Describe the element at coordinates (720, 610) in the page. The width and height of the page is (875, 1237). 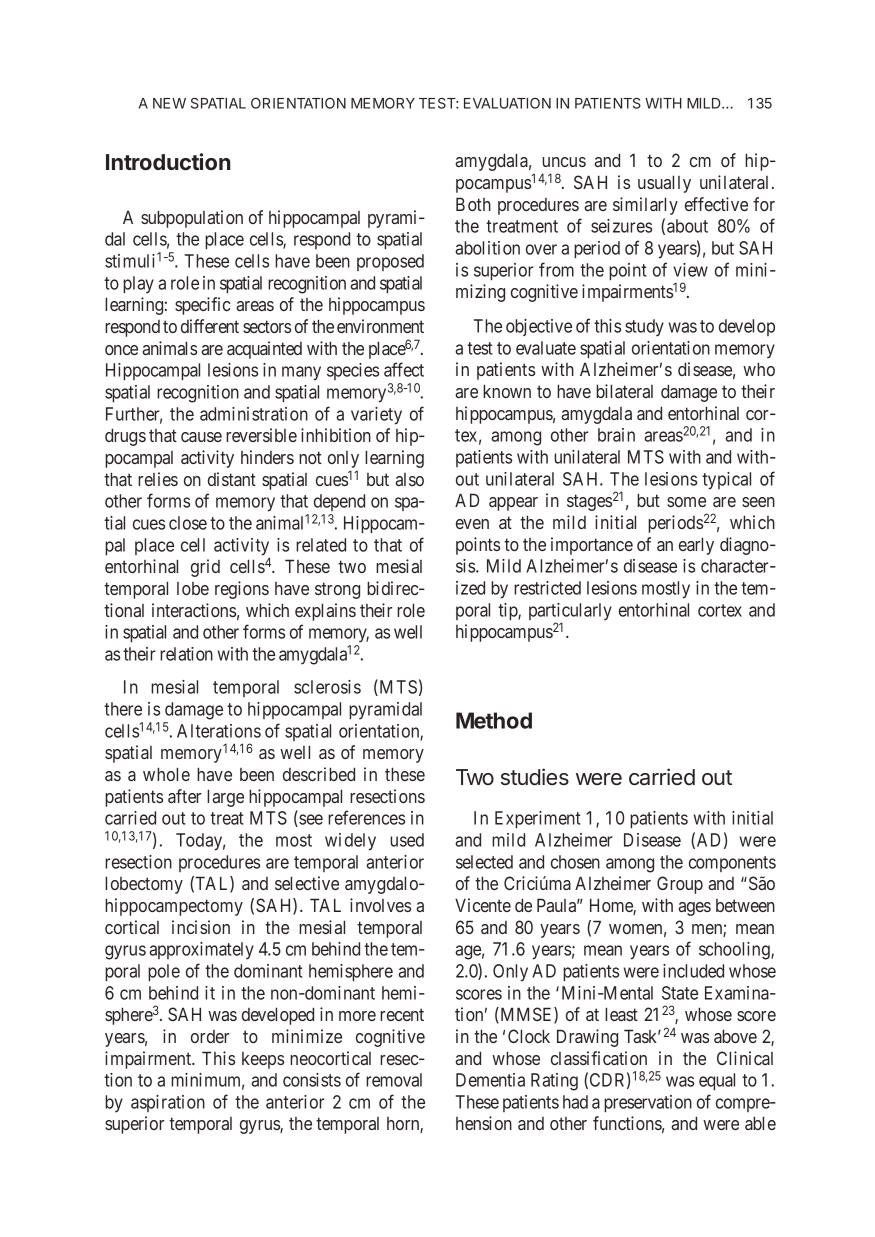
I see `cortex` at that location.
